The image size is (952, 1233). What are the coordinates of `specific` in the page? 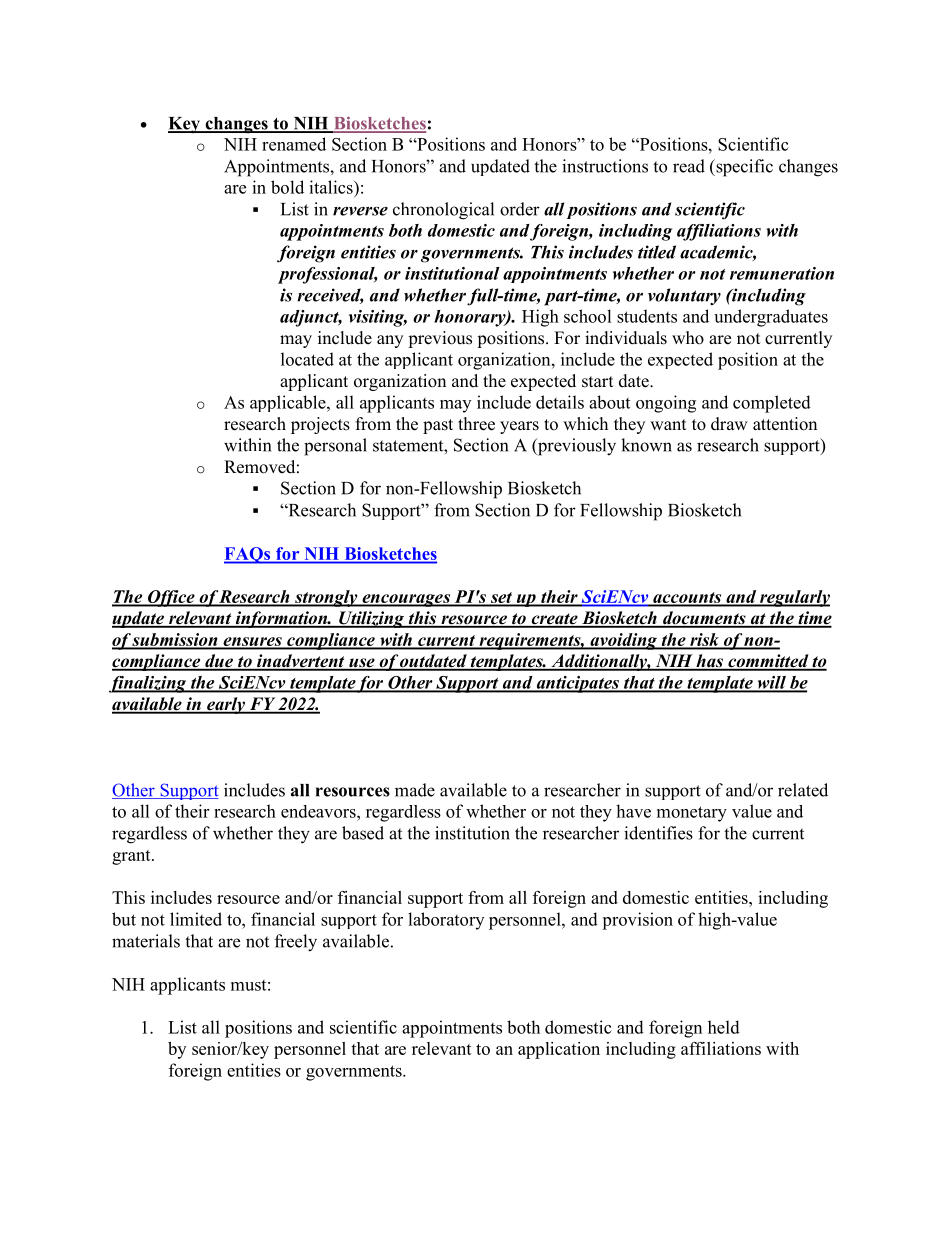 It's located at (743, 168).
